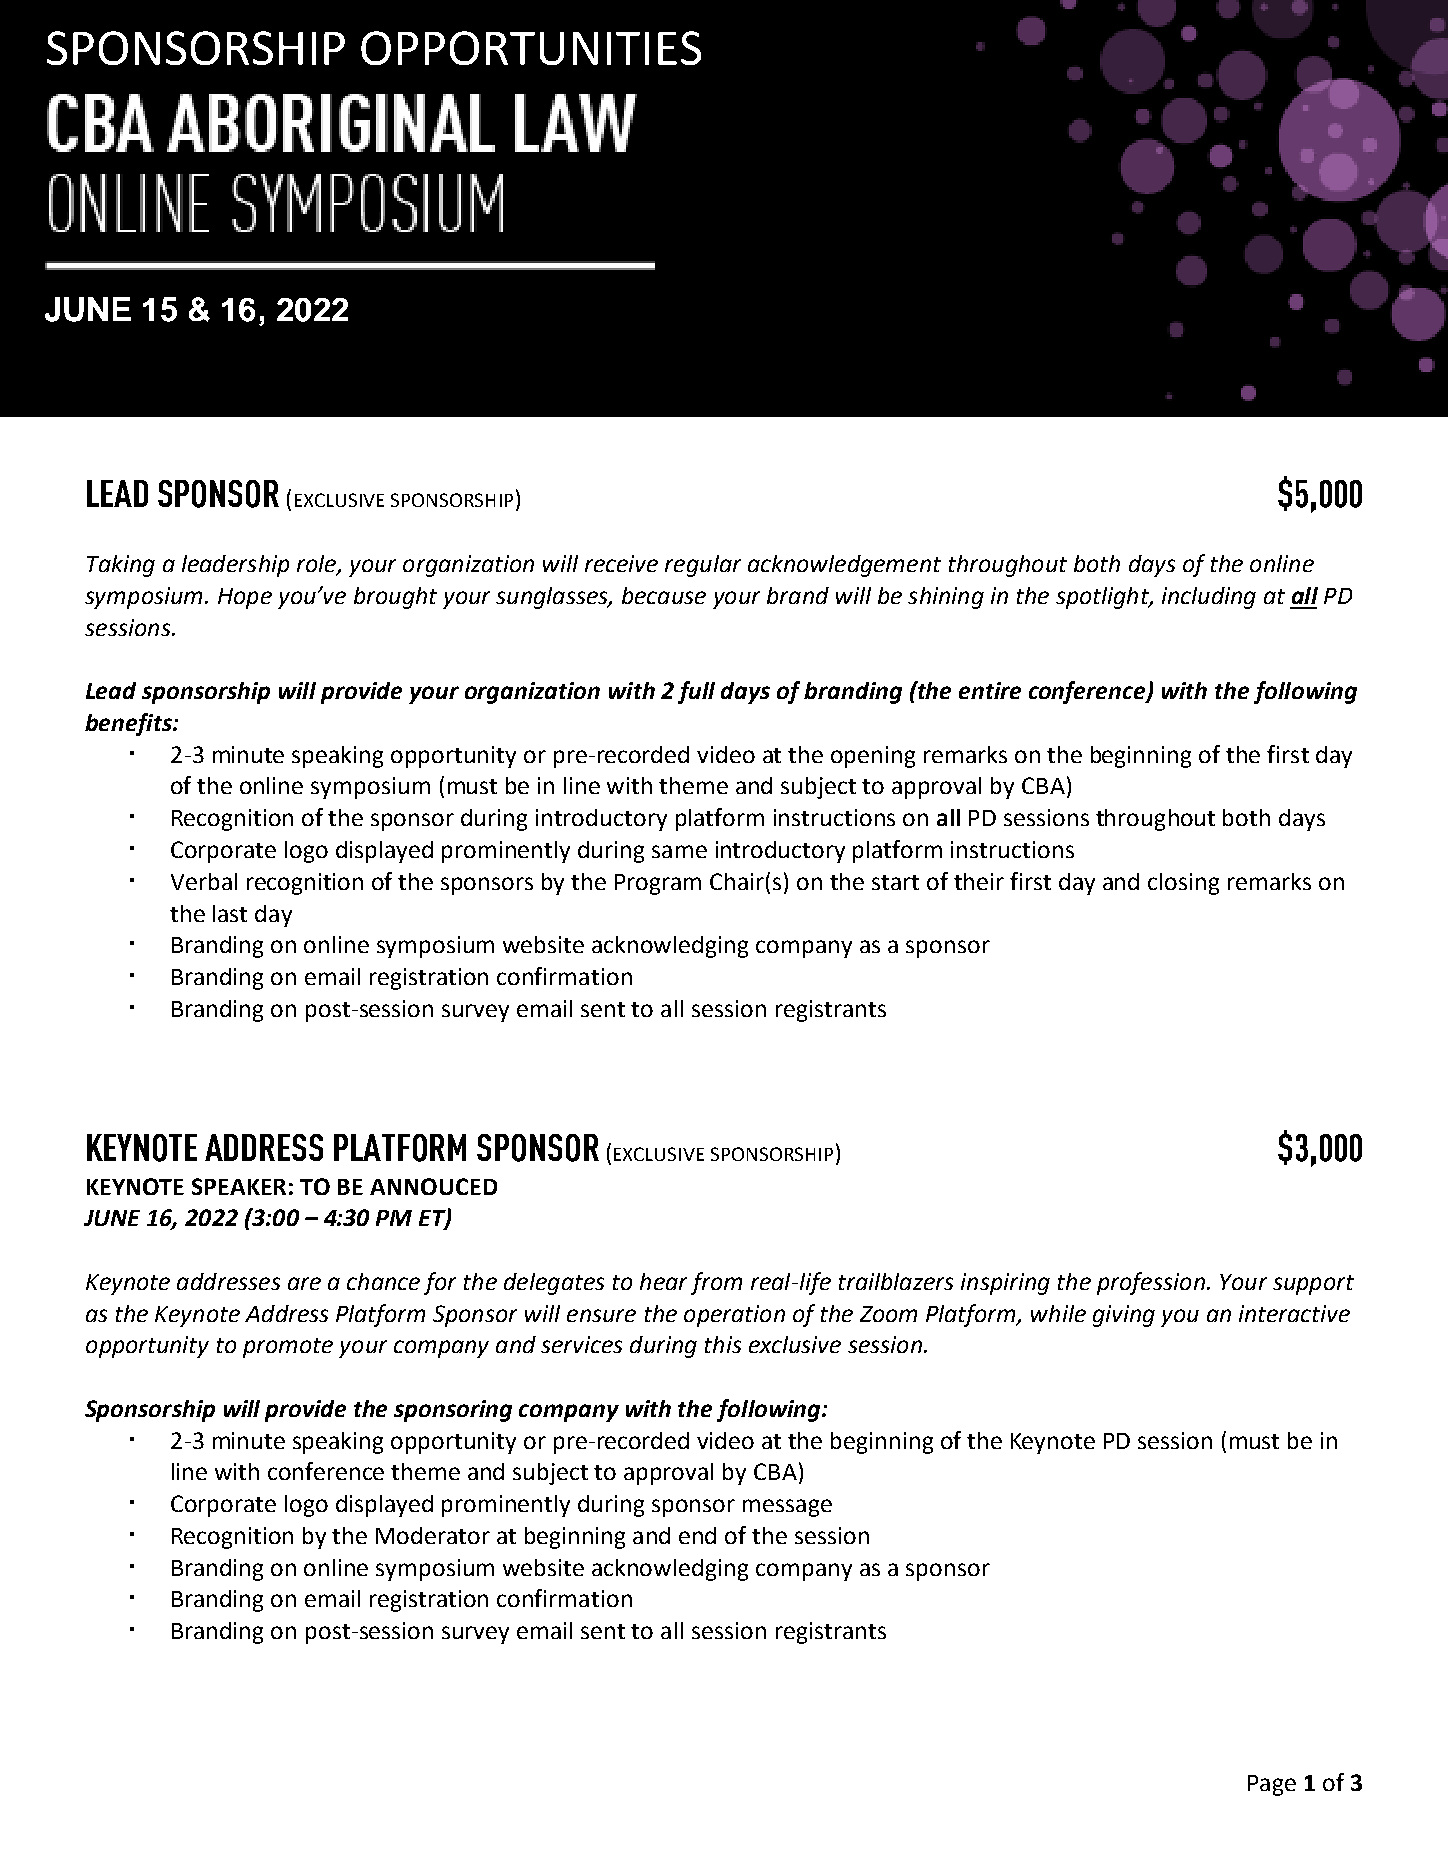 This screenshot has height=1873, width=1448. What do you see at coordinates (734, 1316) in the screenshot?
I see `operation` at bounding box center [734, 1316].
